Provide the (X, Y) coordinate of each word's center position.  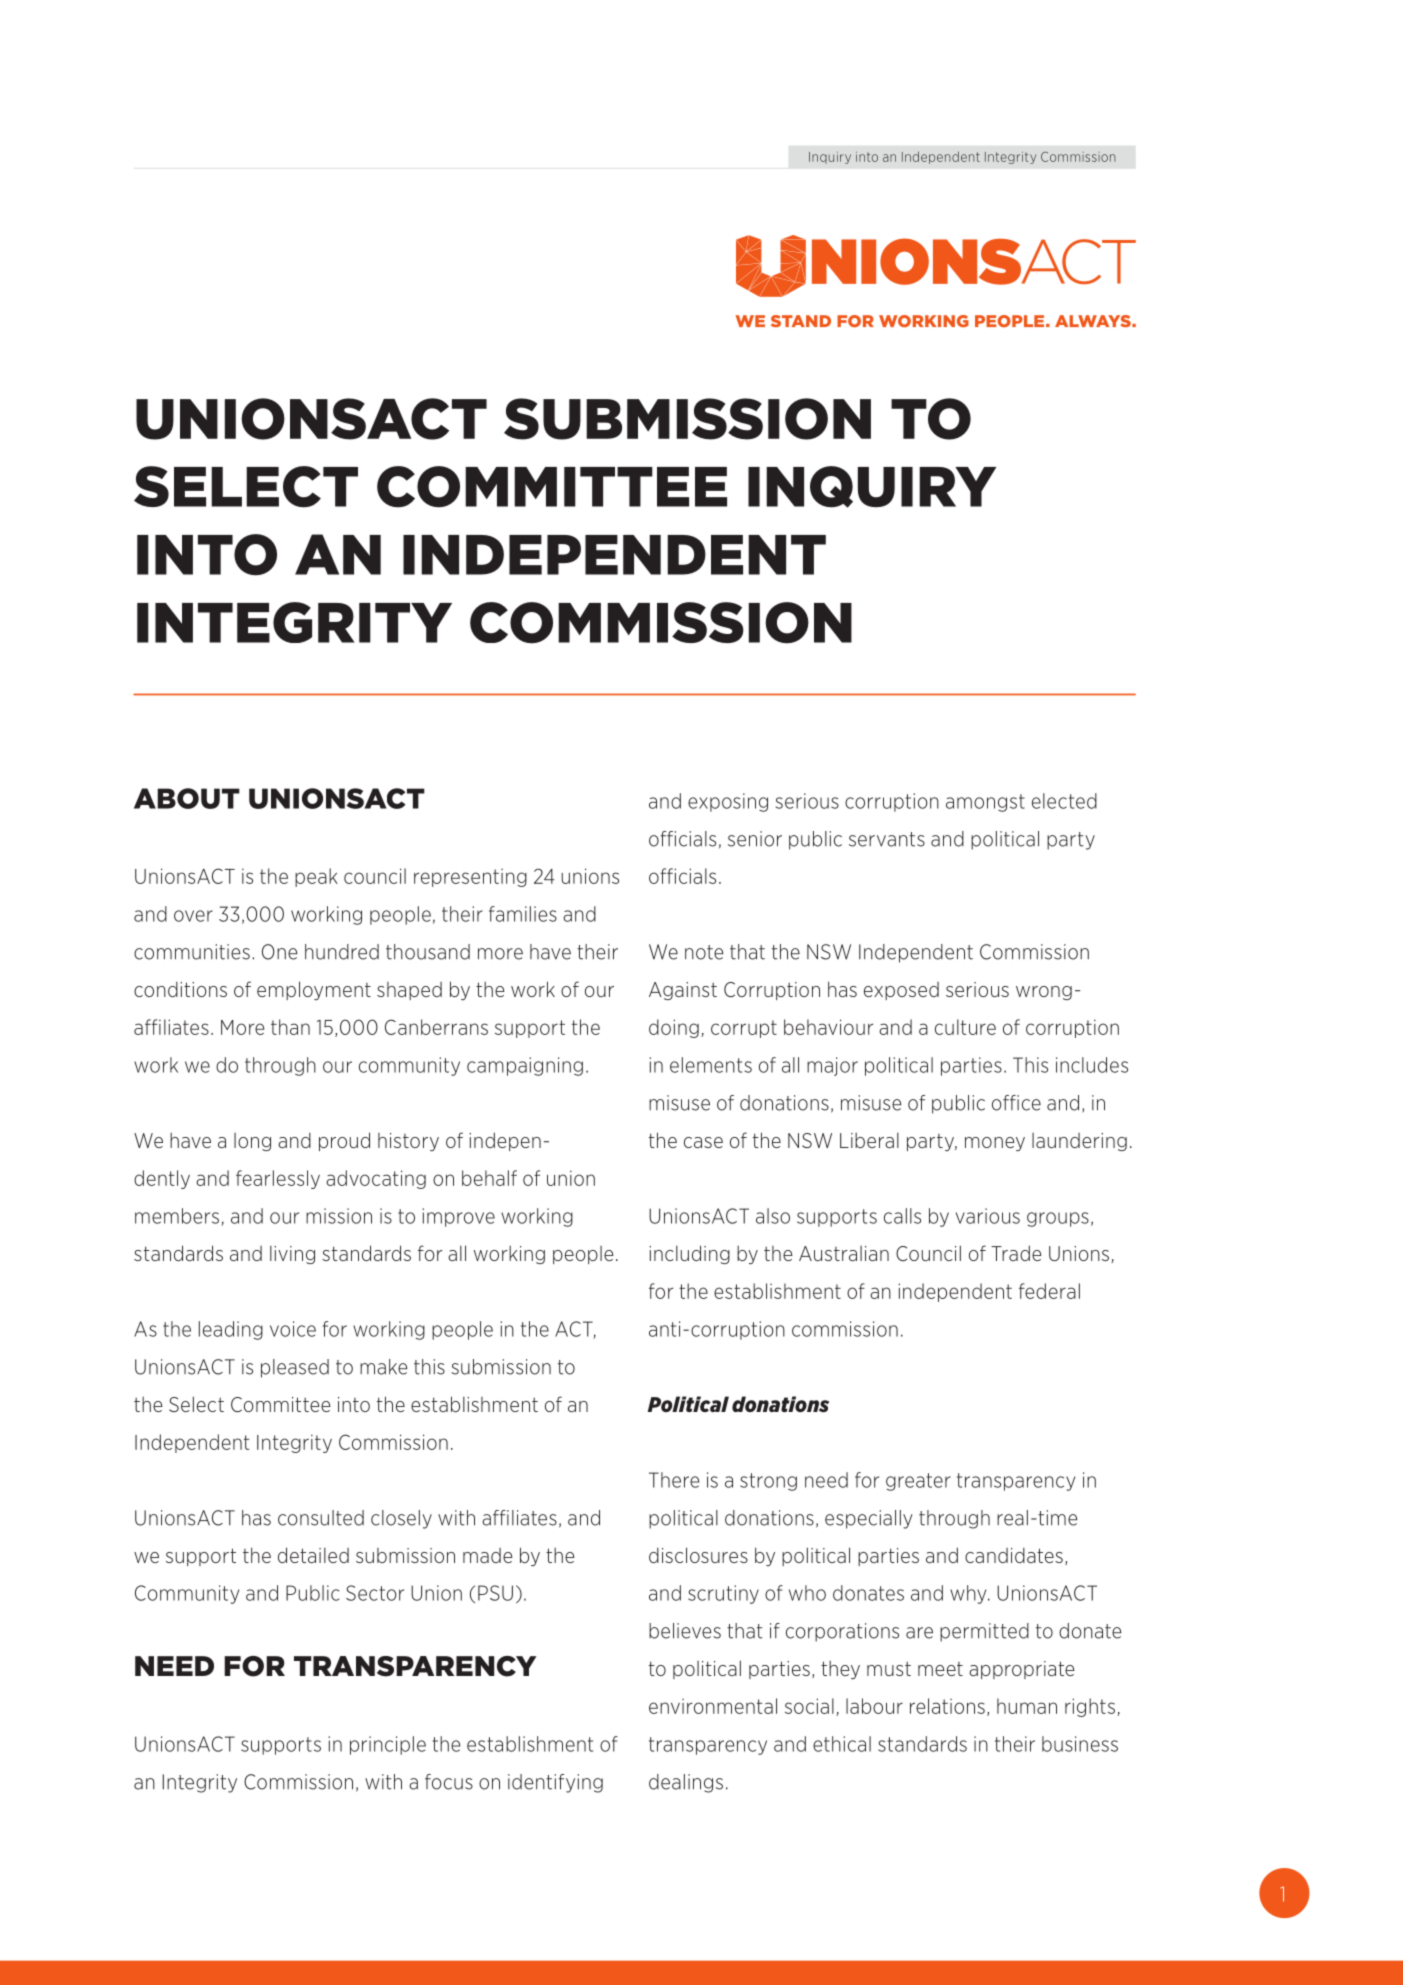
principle (388, 1745)
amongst (985, 803)
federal (1049, 1291)
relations (947, 1706)
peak (316, 877)
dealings (686, 1783)
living (292, 1255)
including (689, 1254)
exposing (728, 802)
